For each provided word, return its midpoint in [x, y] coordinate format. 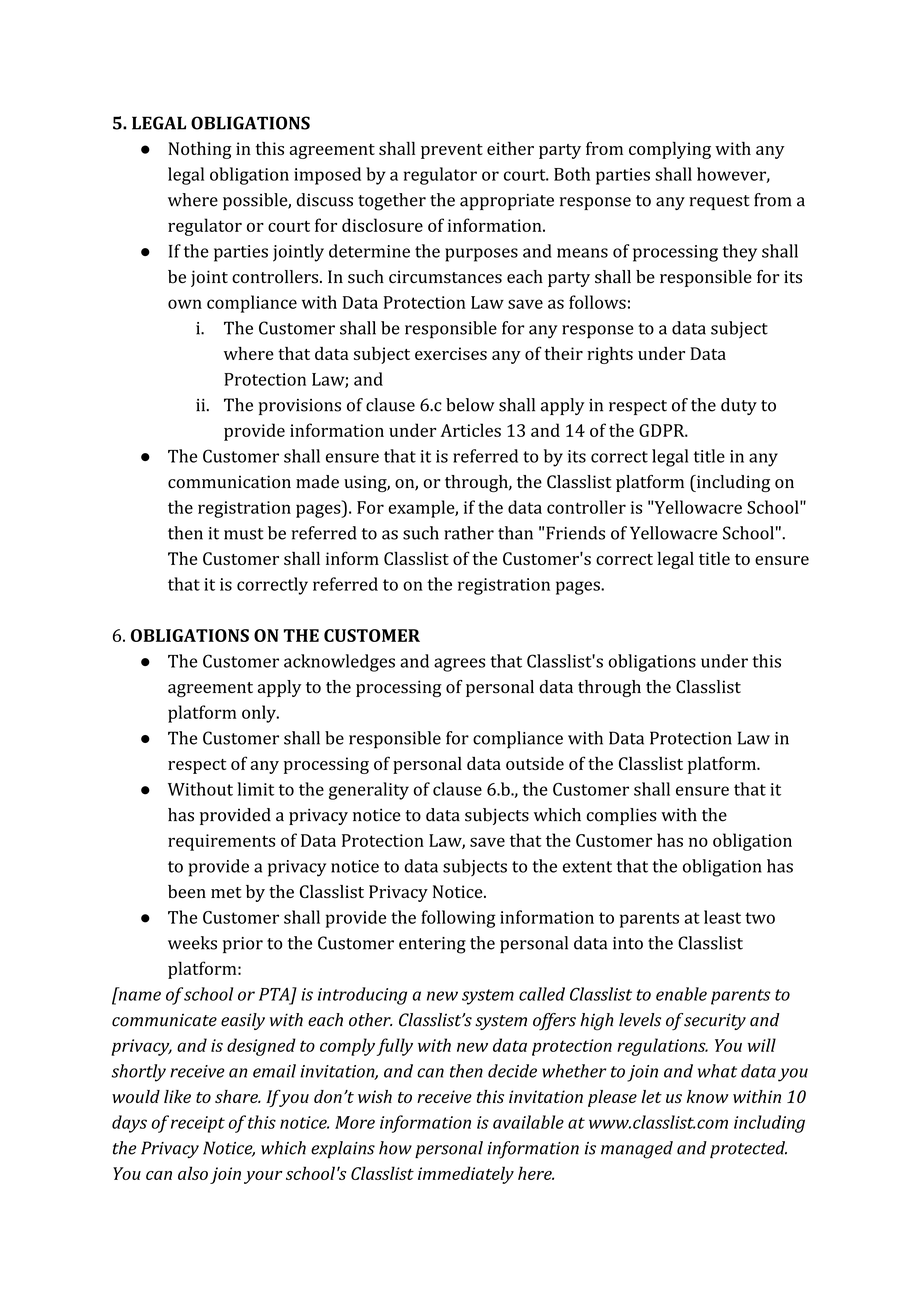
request [719, 202]
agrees [459, 665]
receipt [198, 1124]
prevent [452, 151]
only [260, 714]
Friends [575, 533]
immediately [466, 1175]
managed [637, 1150]
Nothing [200, 150]
